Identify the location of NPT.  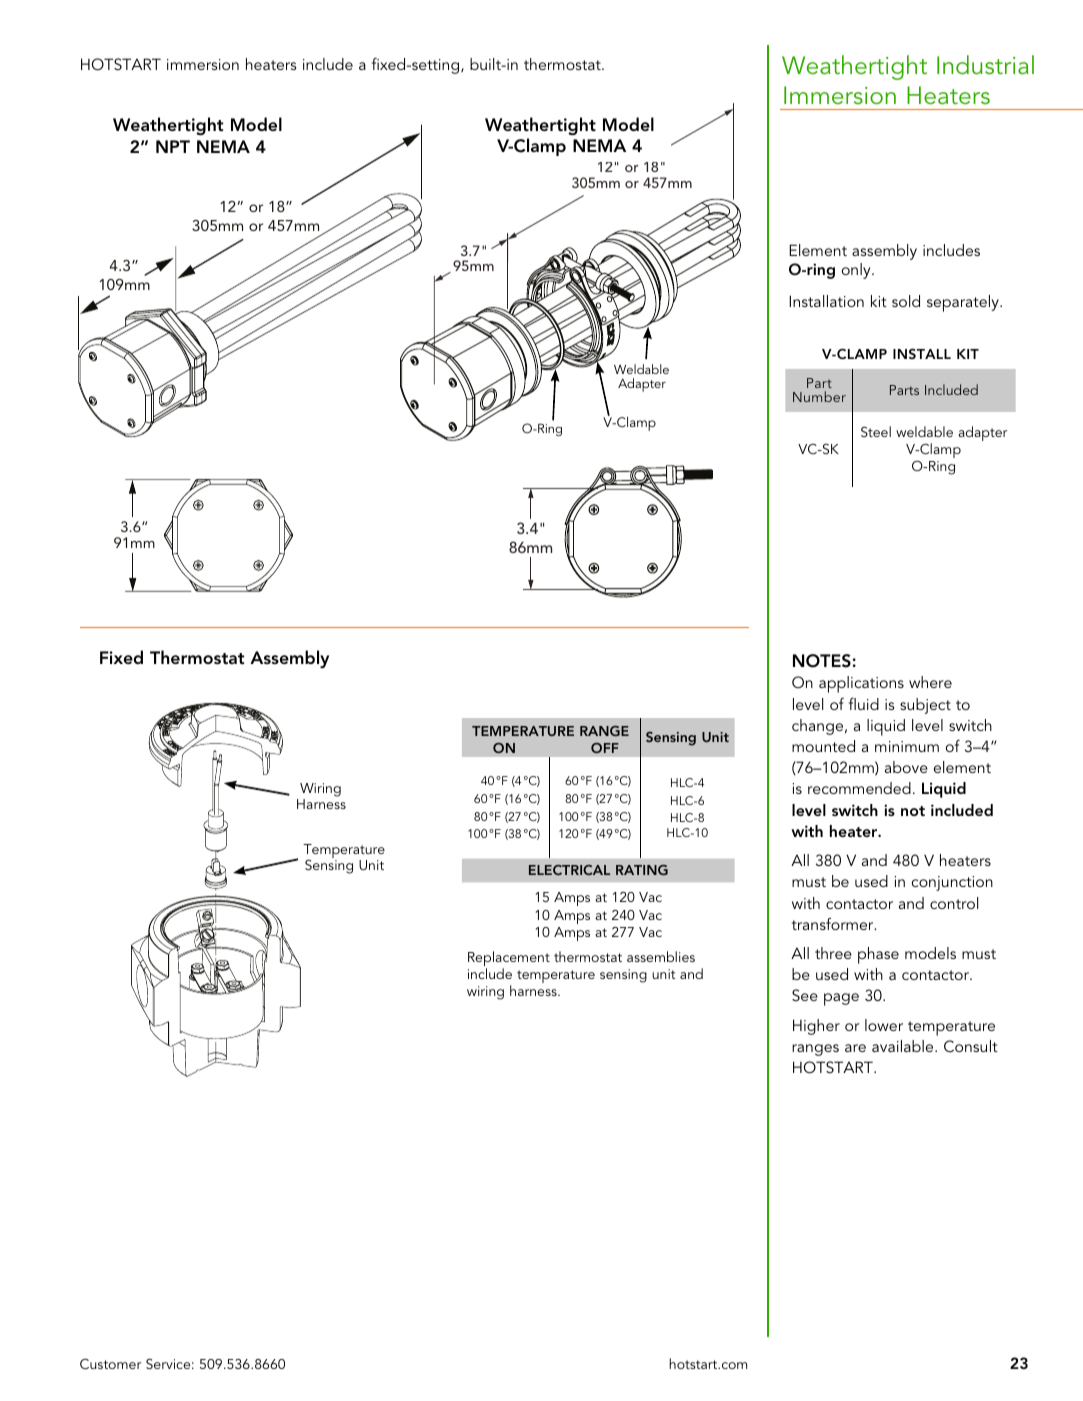
(173, 146).
